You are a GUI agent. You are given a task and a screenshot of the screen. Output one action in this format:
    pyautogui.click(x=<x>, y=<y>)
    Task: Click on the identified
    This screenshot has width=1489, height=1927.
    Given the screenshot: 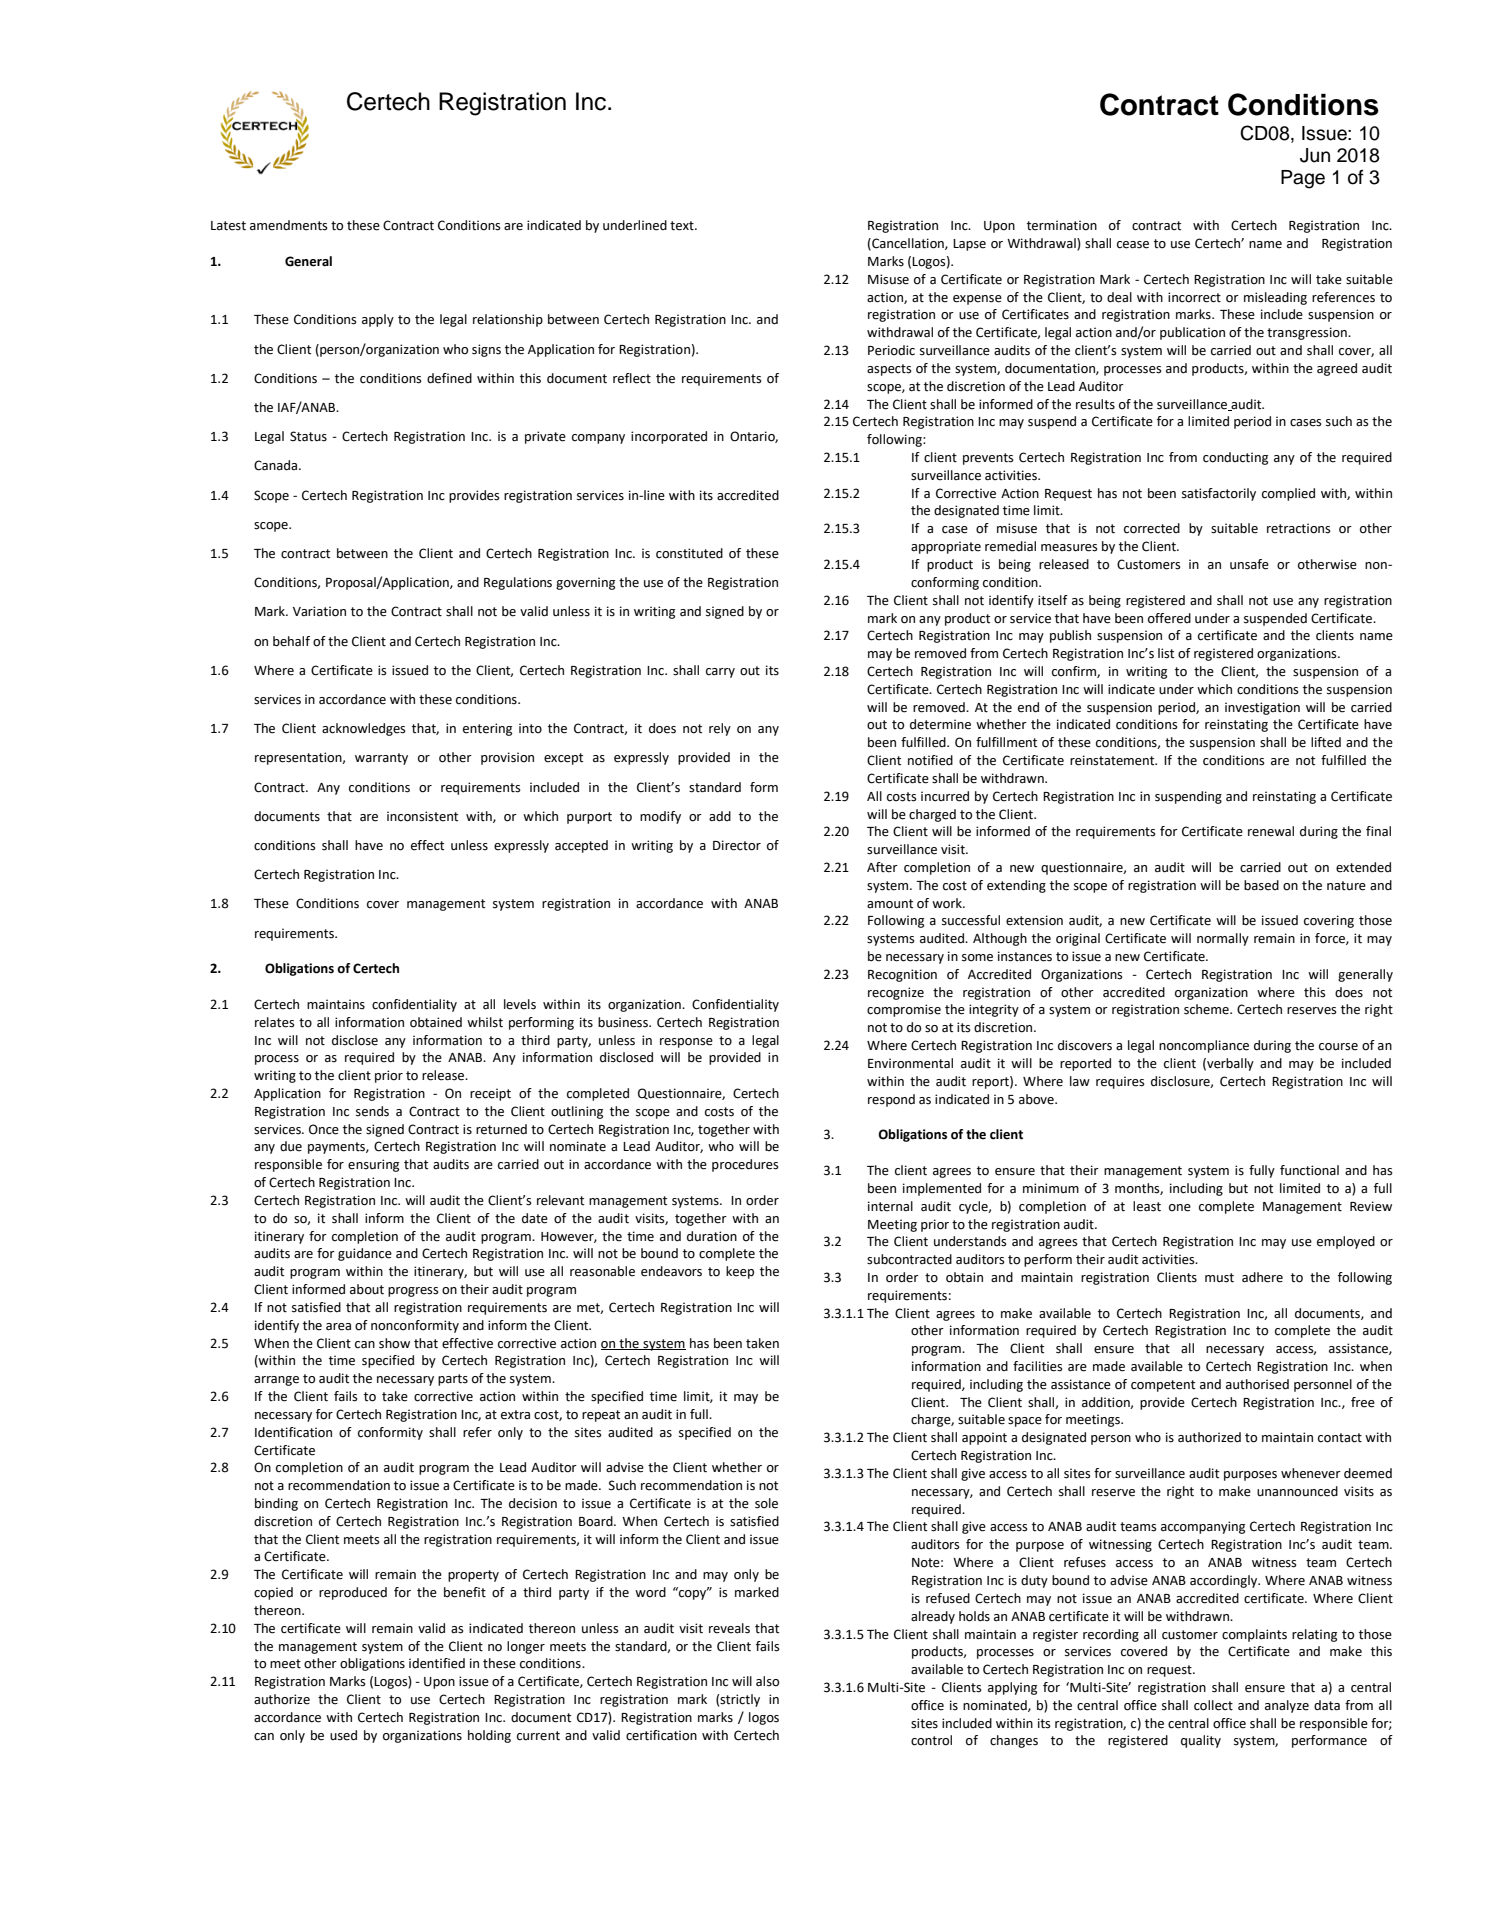 What is the action you would take?
    pyautogui.click(x=437, y=1663)
